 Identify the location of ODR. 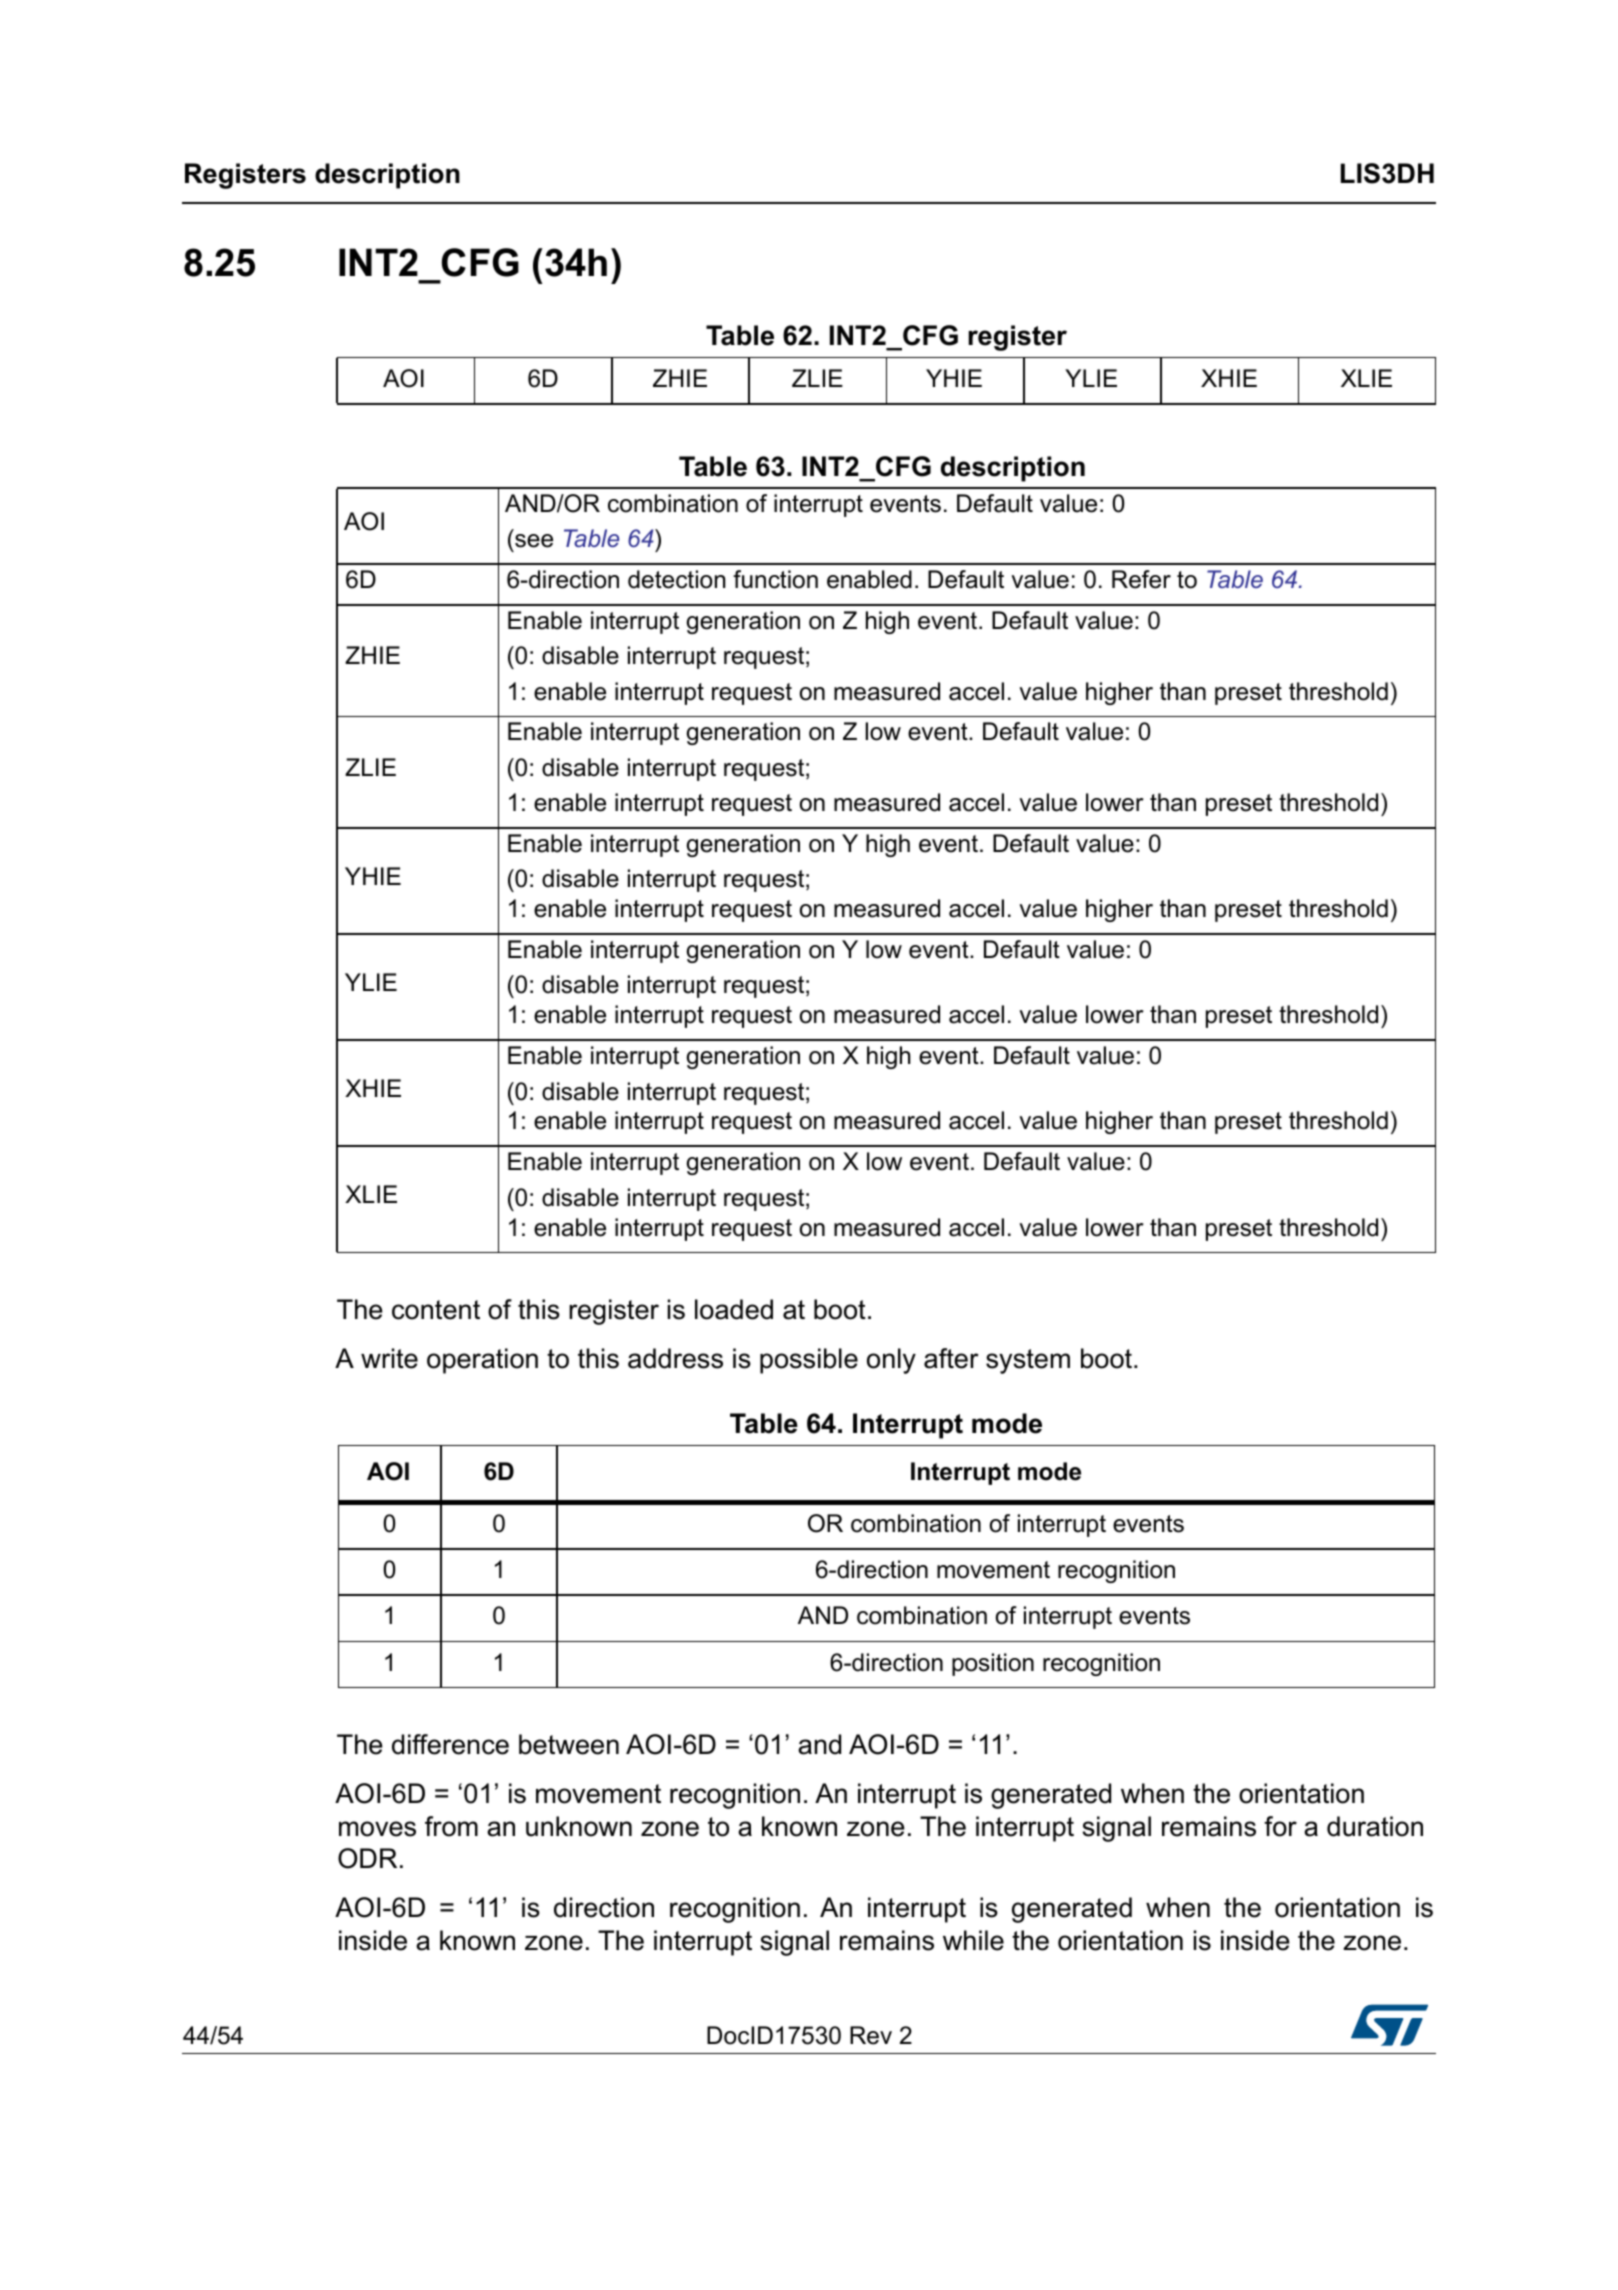
(367, 1858).
